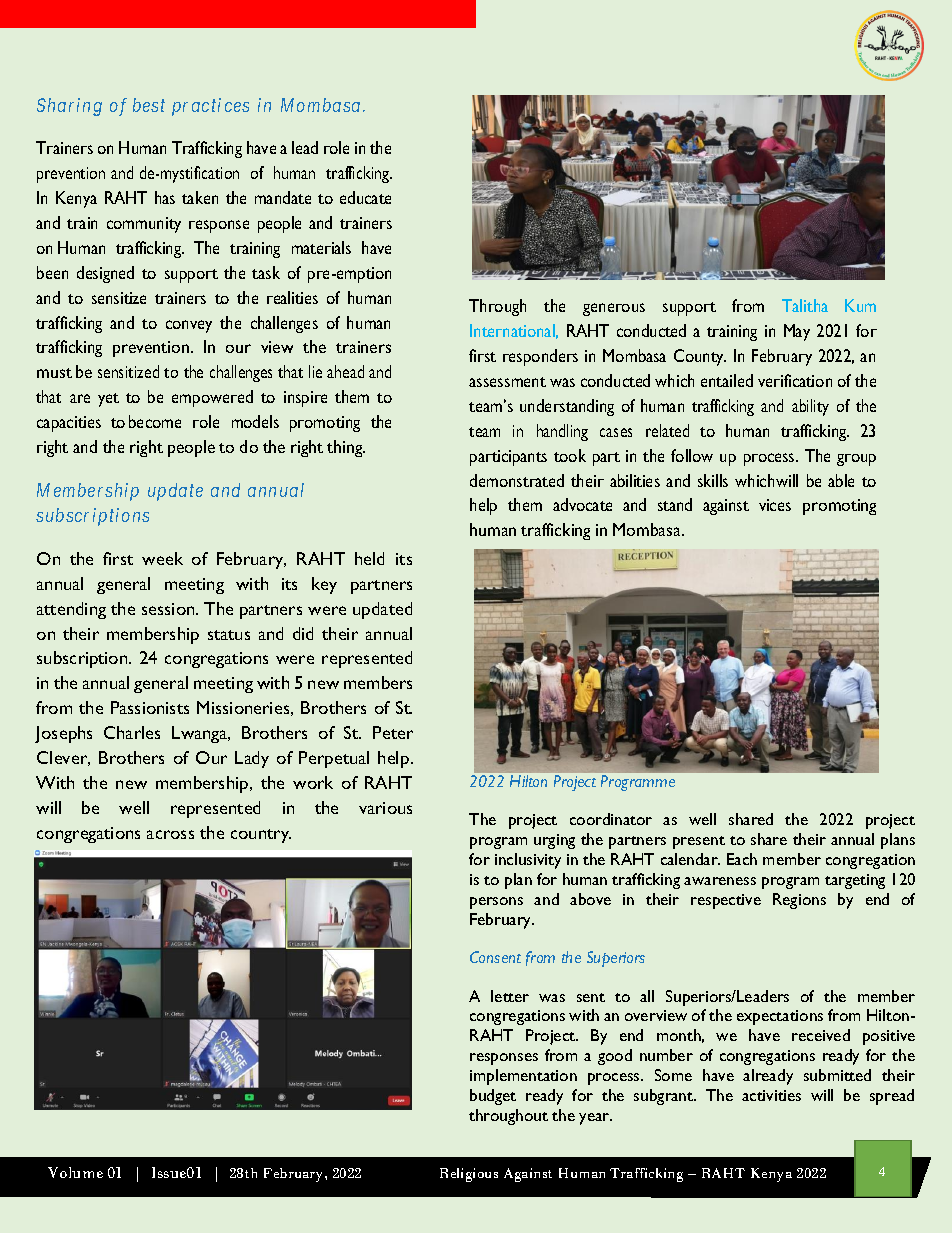  Describe the element at coordinates (189, 326) in the screenshot. I see `convey` at that location.
